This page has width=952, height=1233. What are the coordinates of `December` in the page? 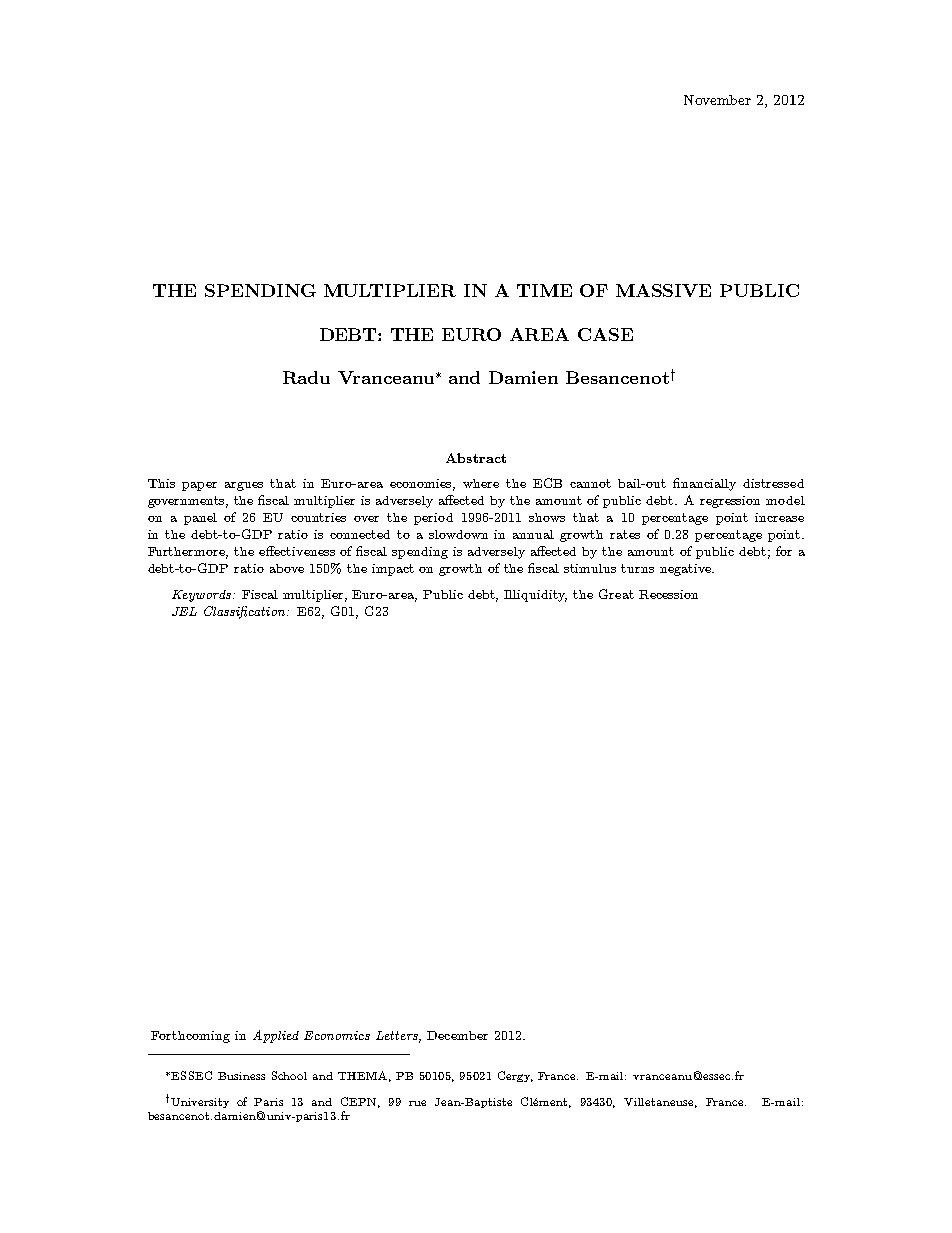 It's located at (457, 1035).
